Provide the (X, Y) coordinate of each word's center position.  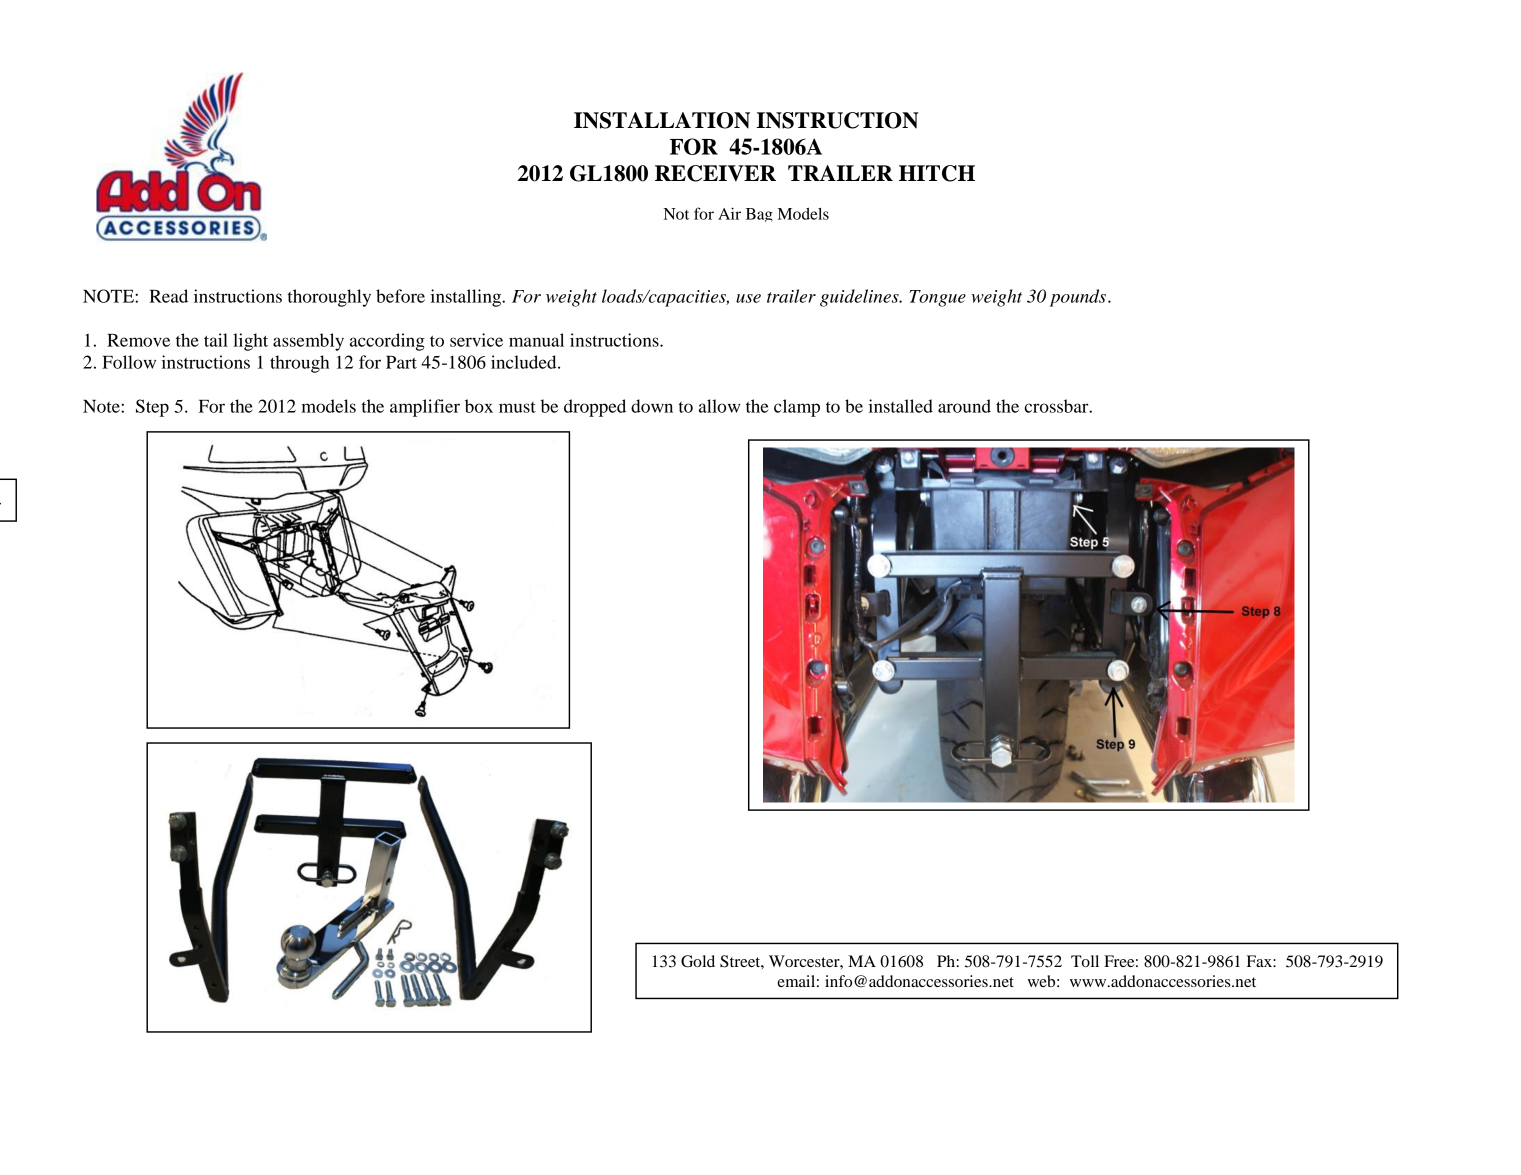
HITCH (937, 173)
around (964, 406)
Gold (698, 961)
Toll (1085, 961)
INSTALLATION (662, 120)
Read (168, 296)
